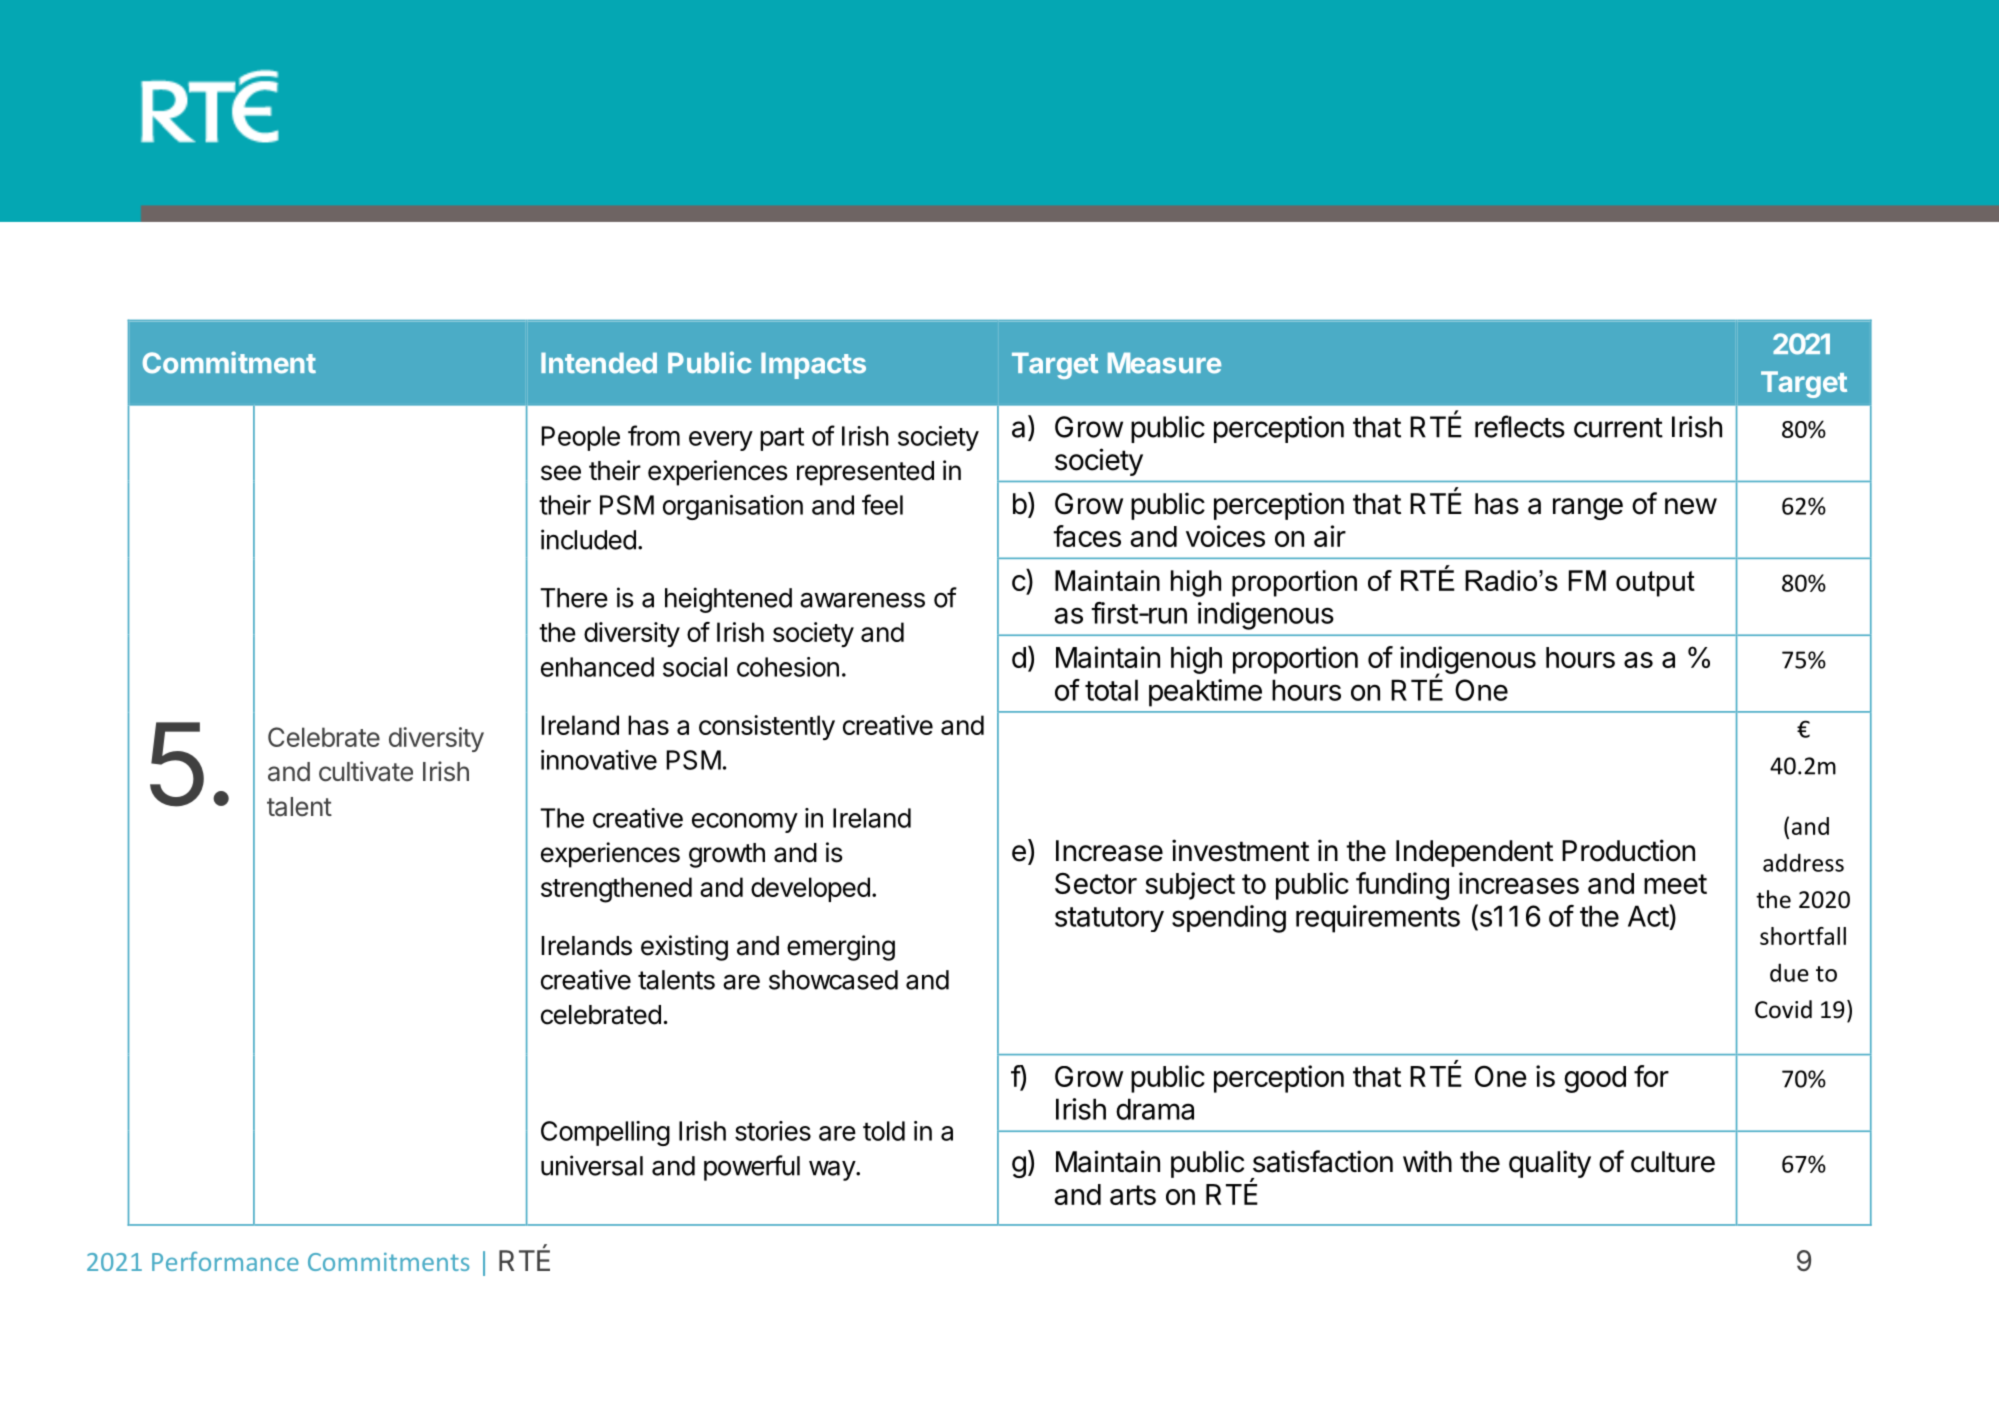  I want to click on Production, so click(1628, 850).
